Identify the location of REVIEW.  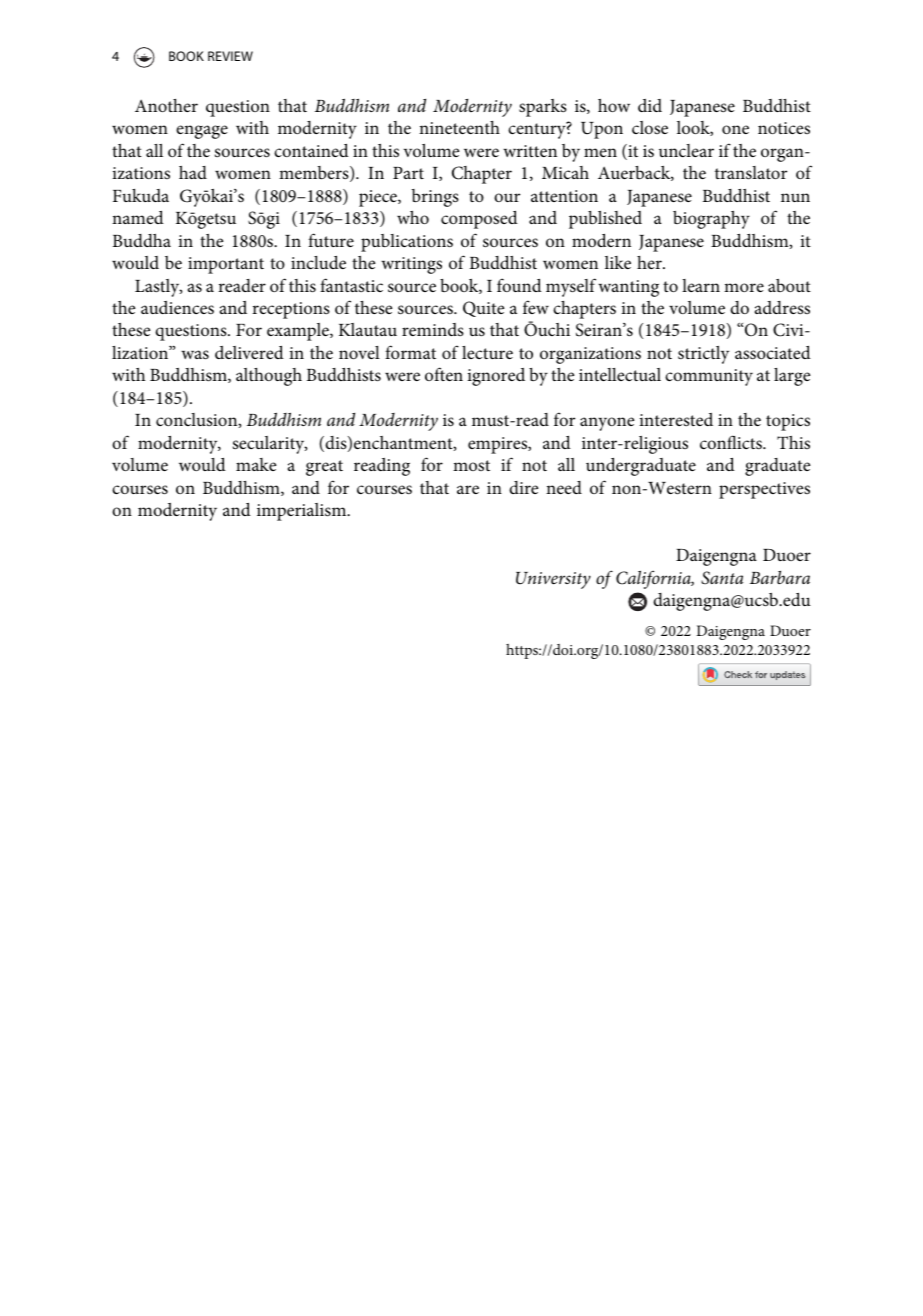
(230, 56).
